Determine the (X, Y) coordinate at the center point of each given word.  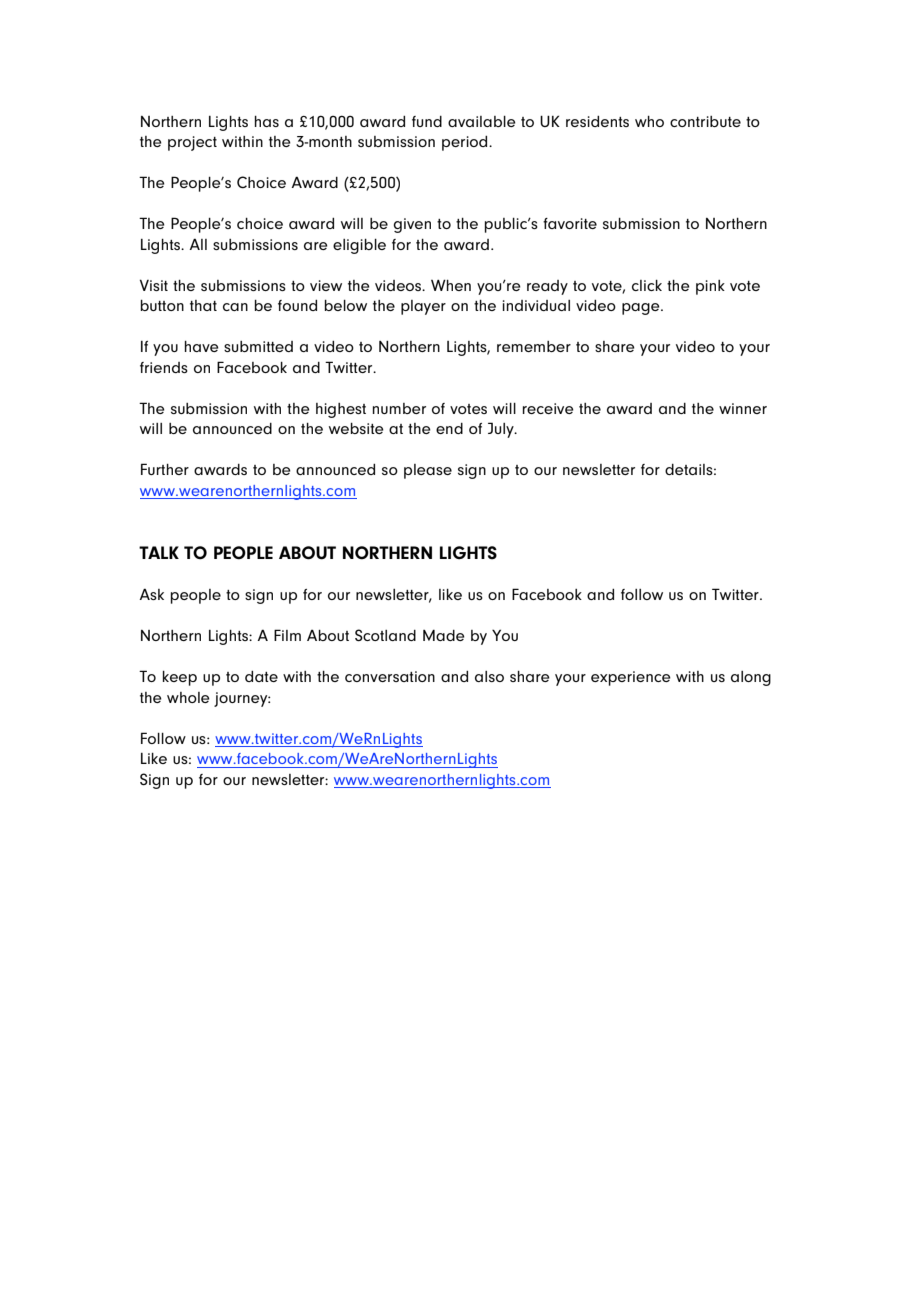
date (261, 676)
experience (631, 678)
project (192, 143)
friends (164, 367)
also (489, 676)
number (399, 408)
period (466, 143)
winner (743, 408)
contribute (705, 121)
